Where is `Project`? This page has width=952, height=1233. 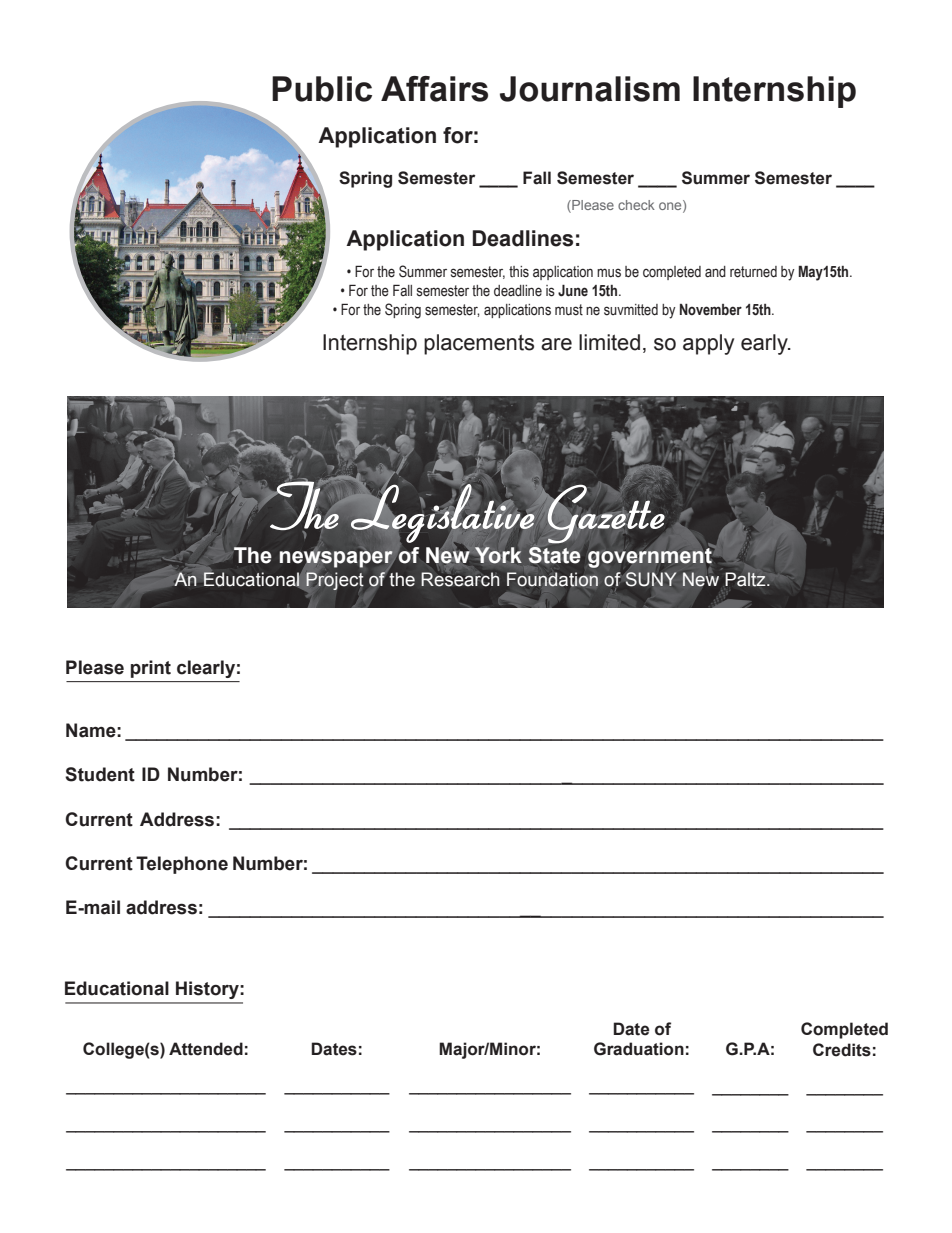 Project is located at coordinates (335, 581).
